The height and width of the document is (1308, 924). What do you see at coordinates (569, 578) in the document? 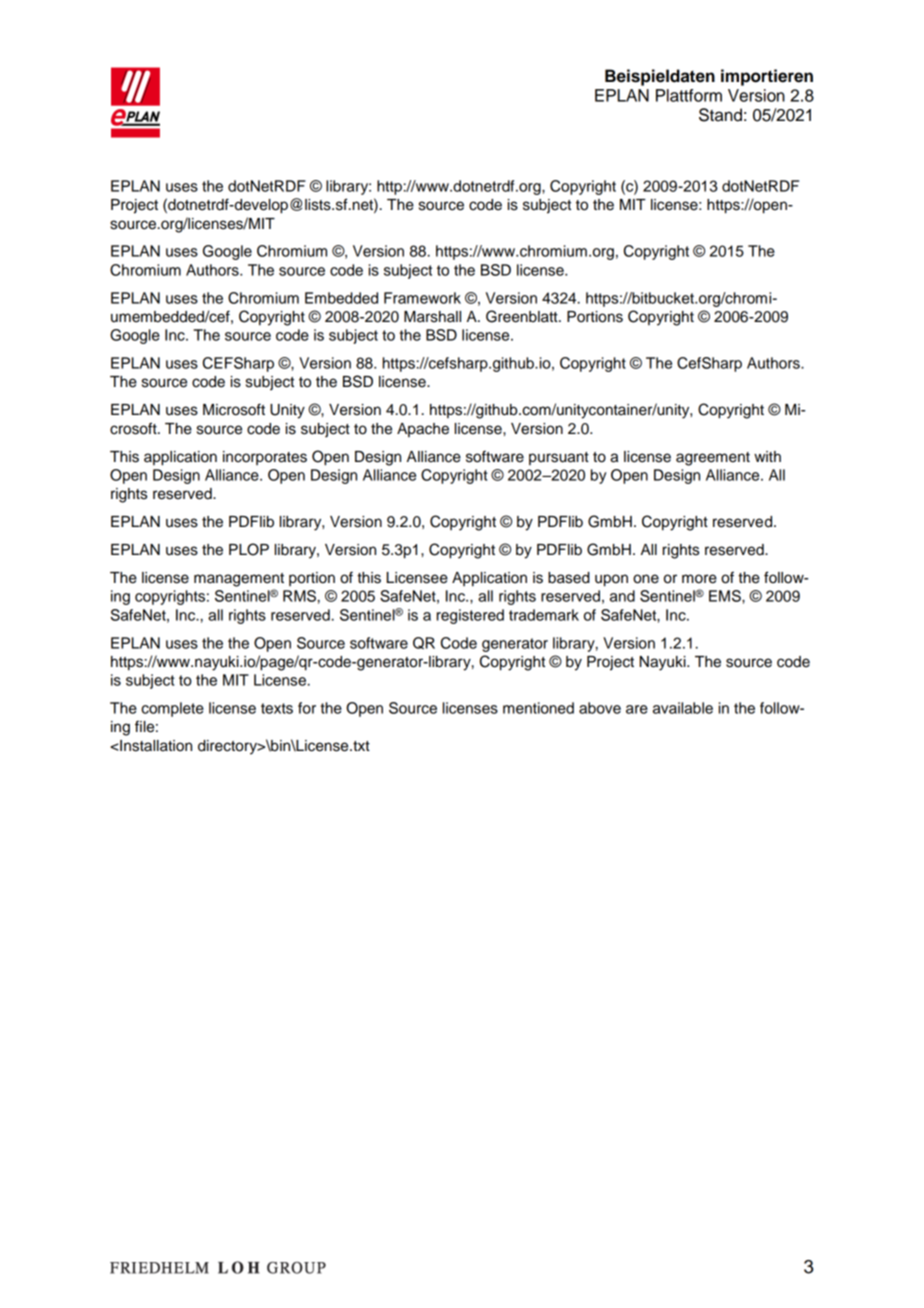
I see `based` at bounding box center [569, 578].
